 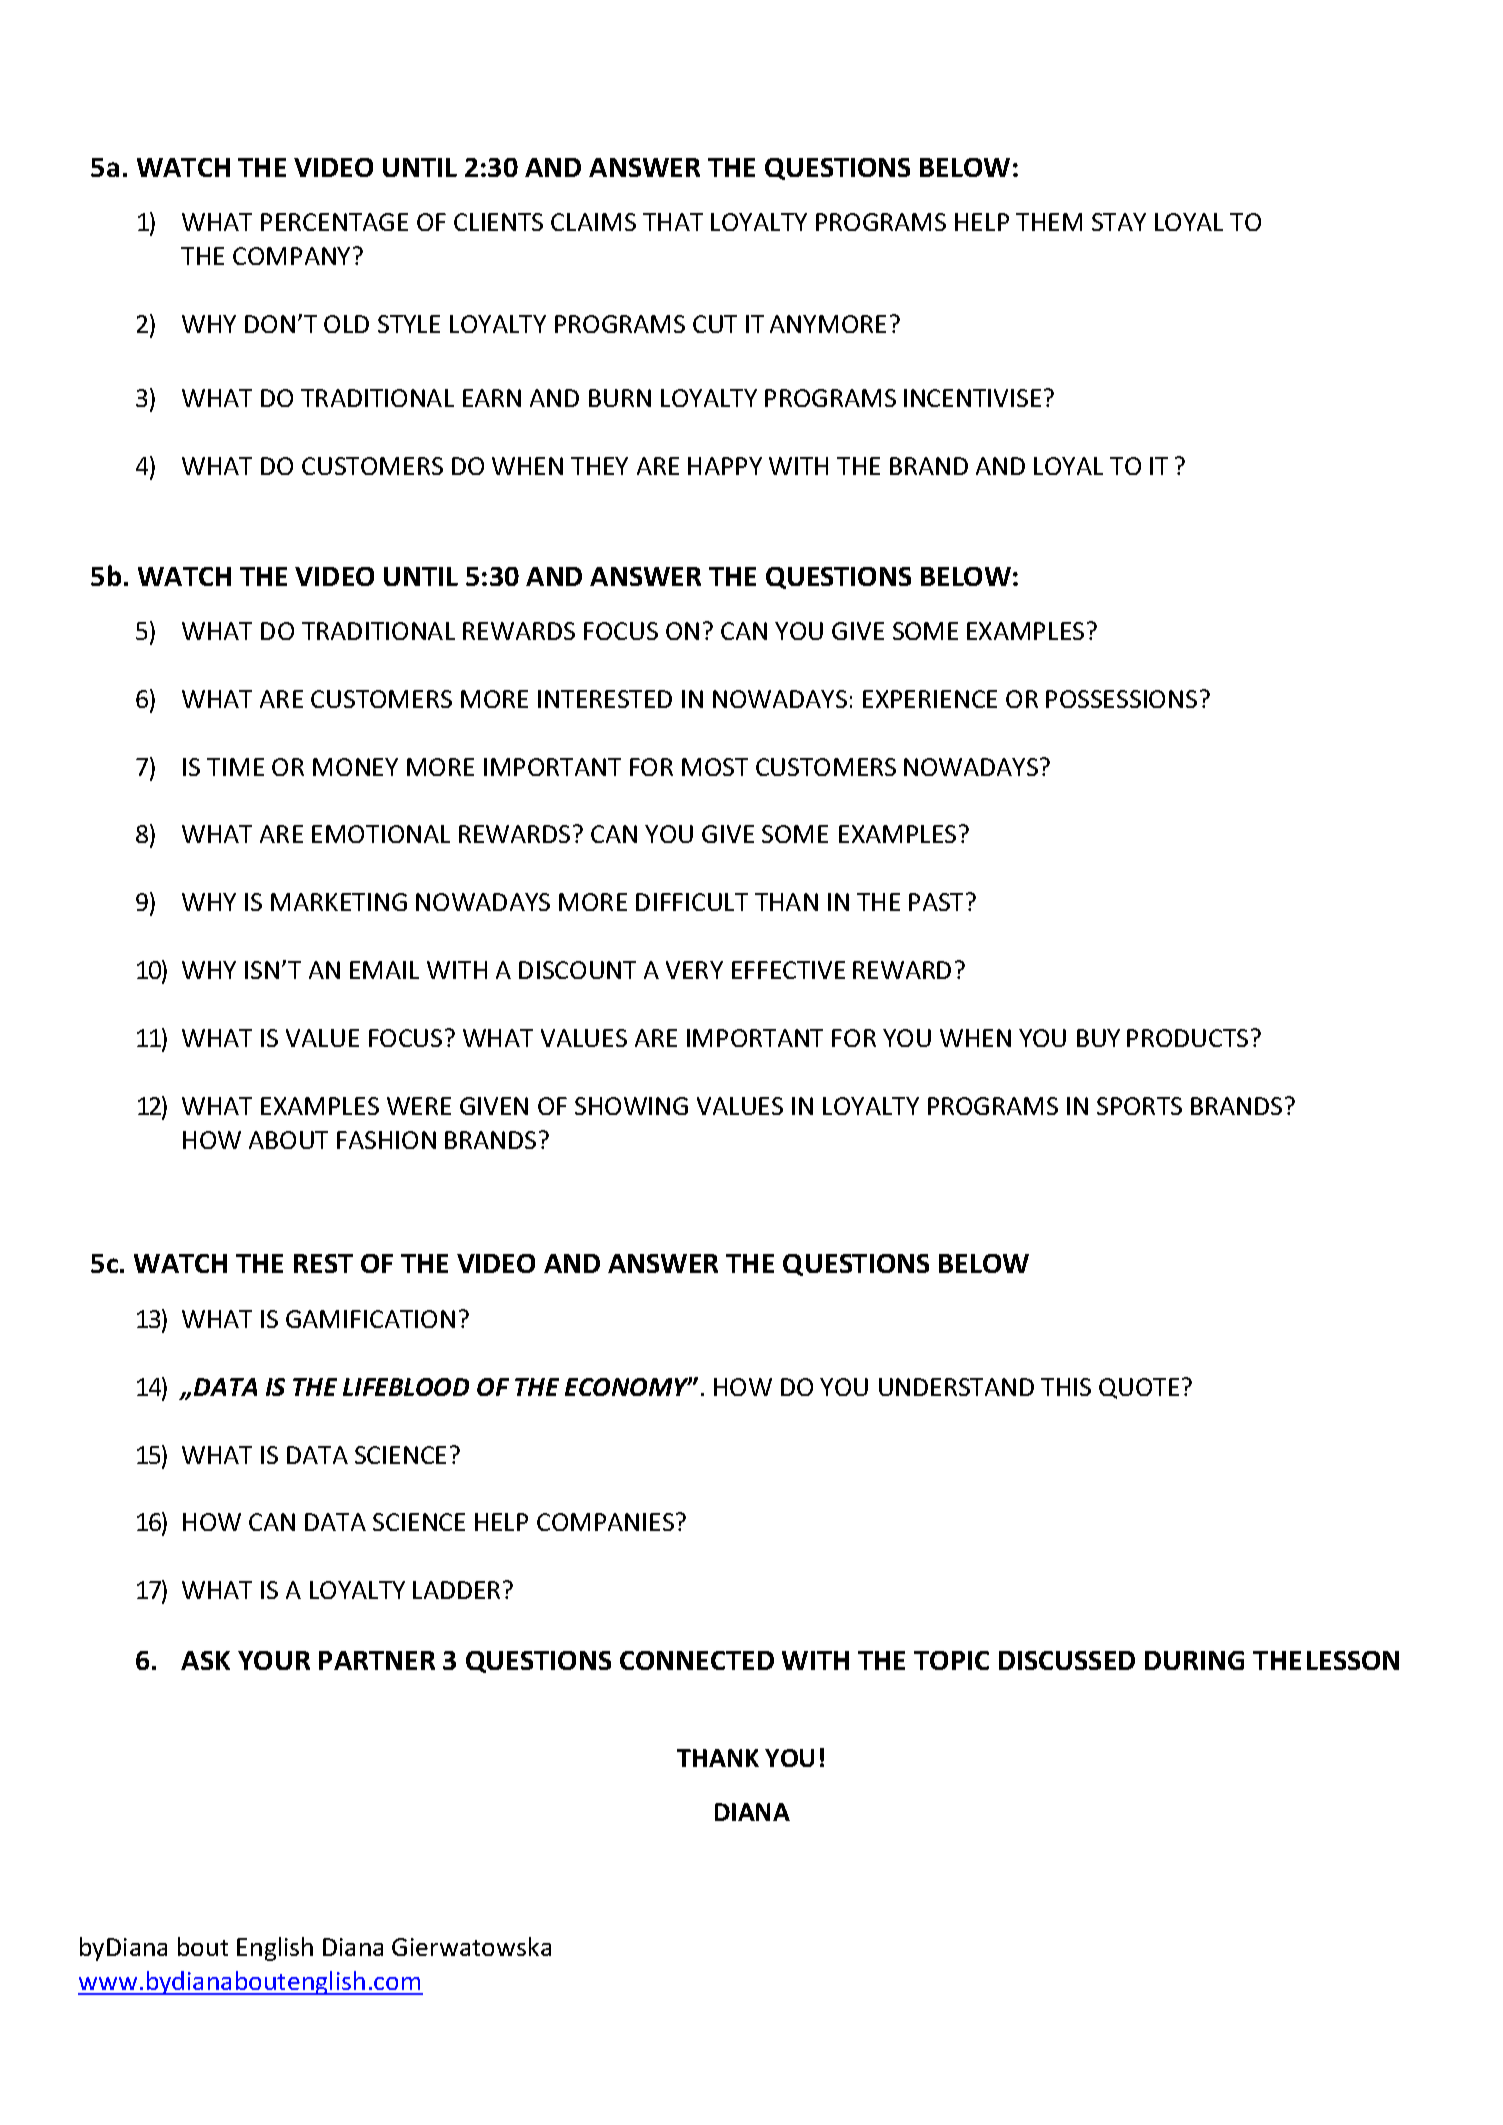 What do you see at coordinates (673, 222) in the image?
I see `THAT` at bounding box center [673, 222].
